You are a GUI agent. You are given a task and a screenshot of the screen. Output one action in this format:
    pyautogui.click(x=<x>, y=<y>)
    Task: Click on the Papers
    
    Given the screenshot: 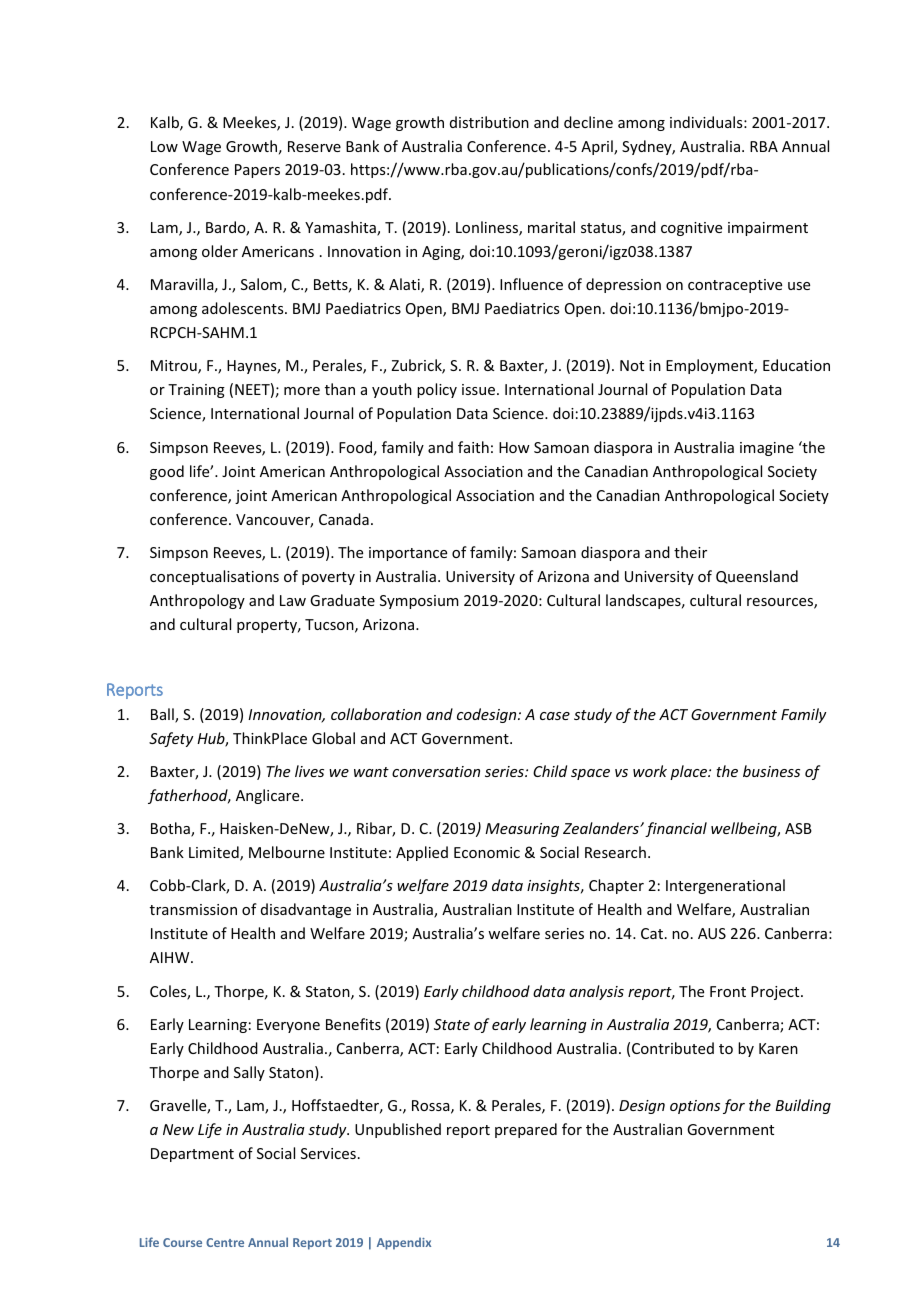 What is the action you would take?
    pyautogui.click(x=257, y=171)
